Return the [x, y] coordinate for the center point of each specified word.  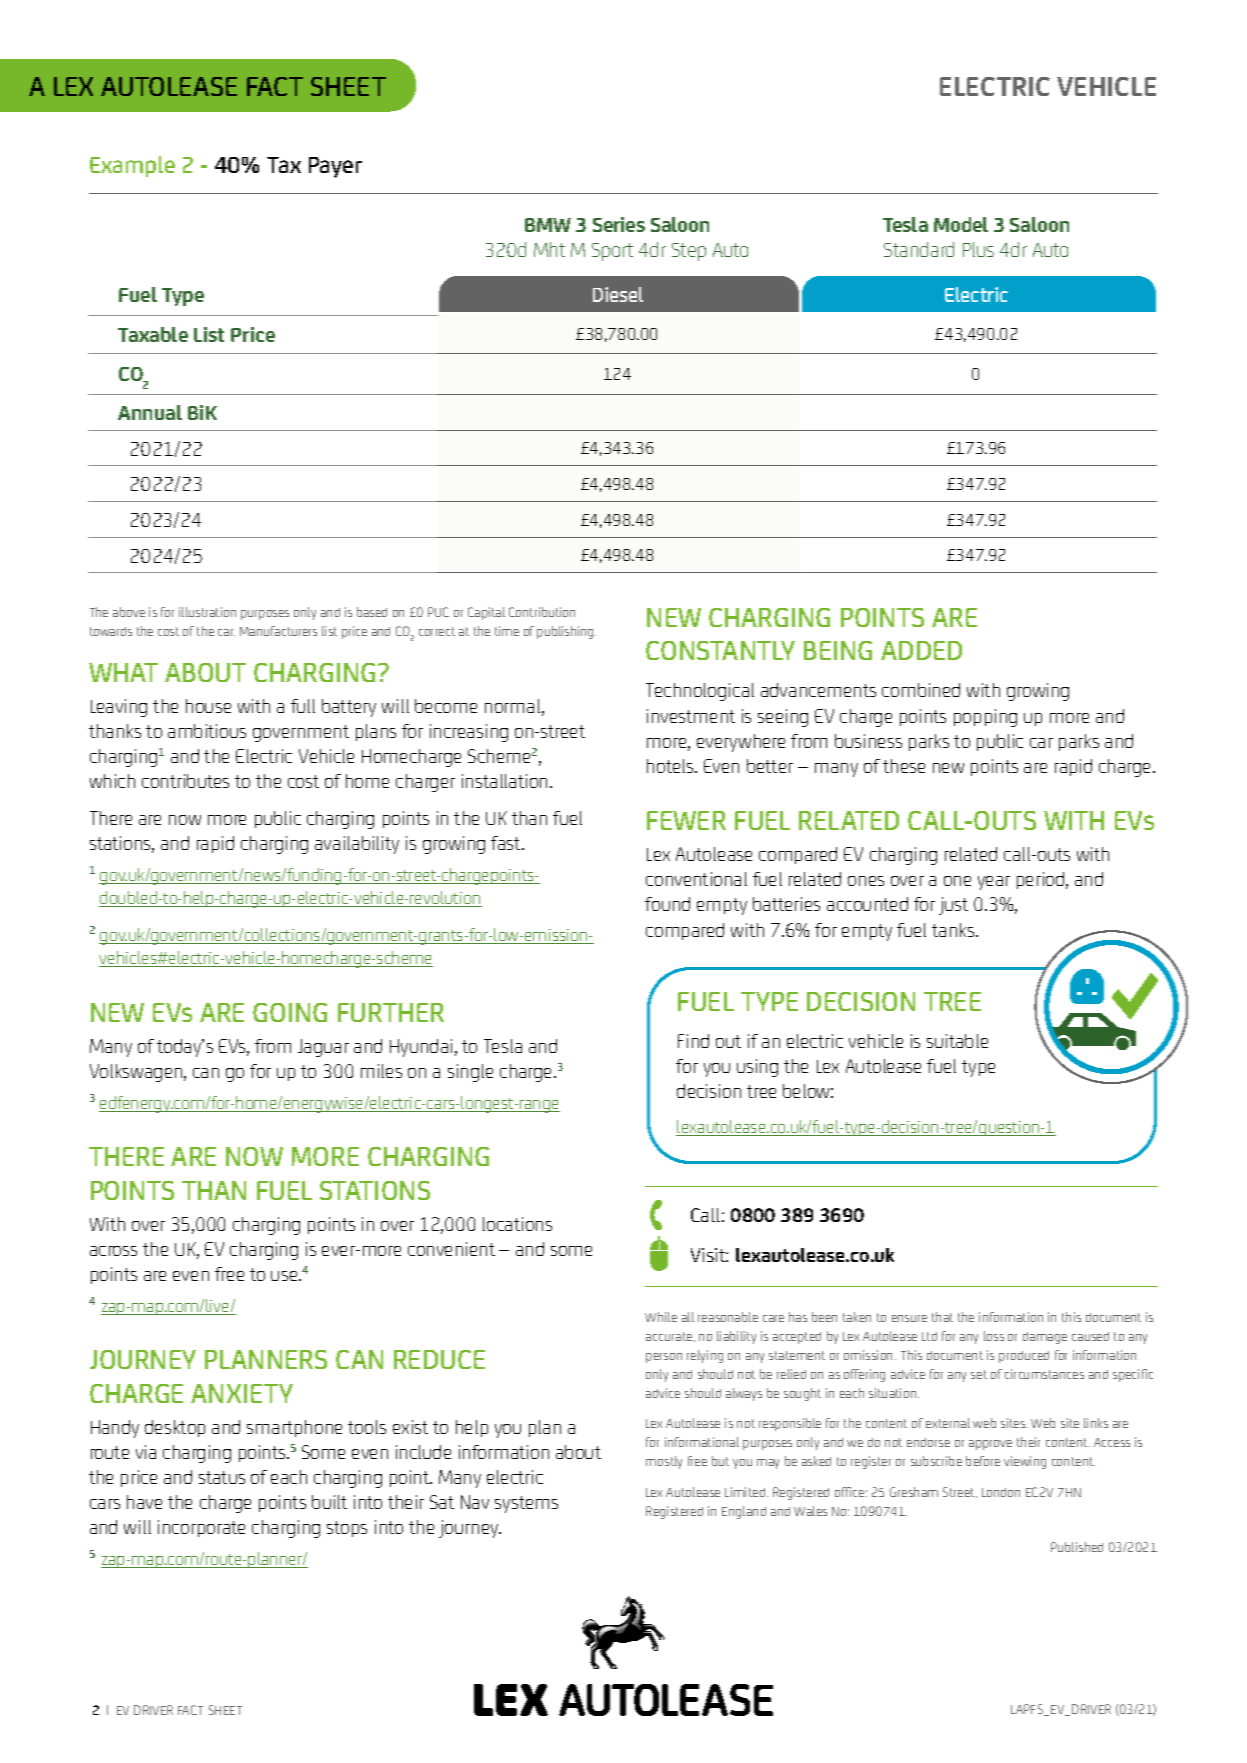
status [222, 1477]
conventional [696, 879]
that [942, 1317]
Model [961, 224]
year [994, 883]
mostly [664, 1462]
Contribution [542, 612]
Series [619, 224]
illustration [207, 612]
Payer [335, 167]
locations [517, 1224]
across [113, 1251]
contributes [185, 781]
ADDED [921, 650]
